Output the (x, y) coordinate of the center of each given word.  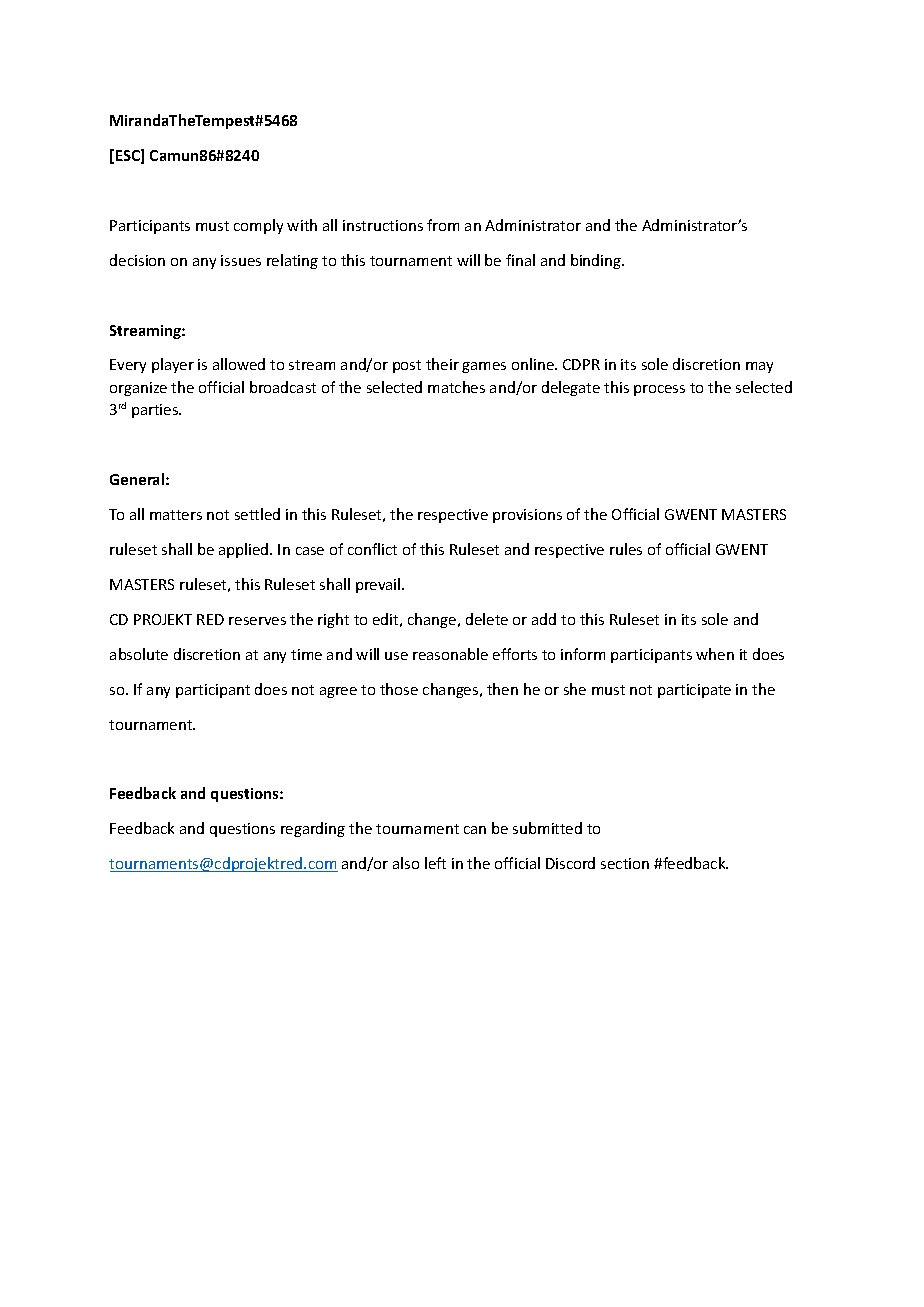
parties (156, 411)
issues (241, 260)
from (443, 225)
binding (597, 261)
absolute (139, 654)
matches (456, 387)
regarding (313, 829)
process (659, 390)
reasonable (450, 654)
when (715, 654)
